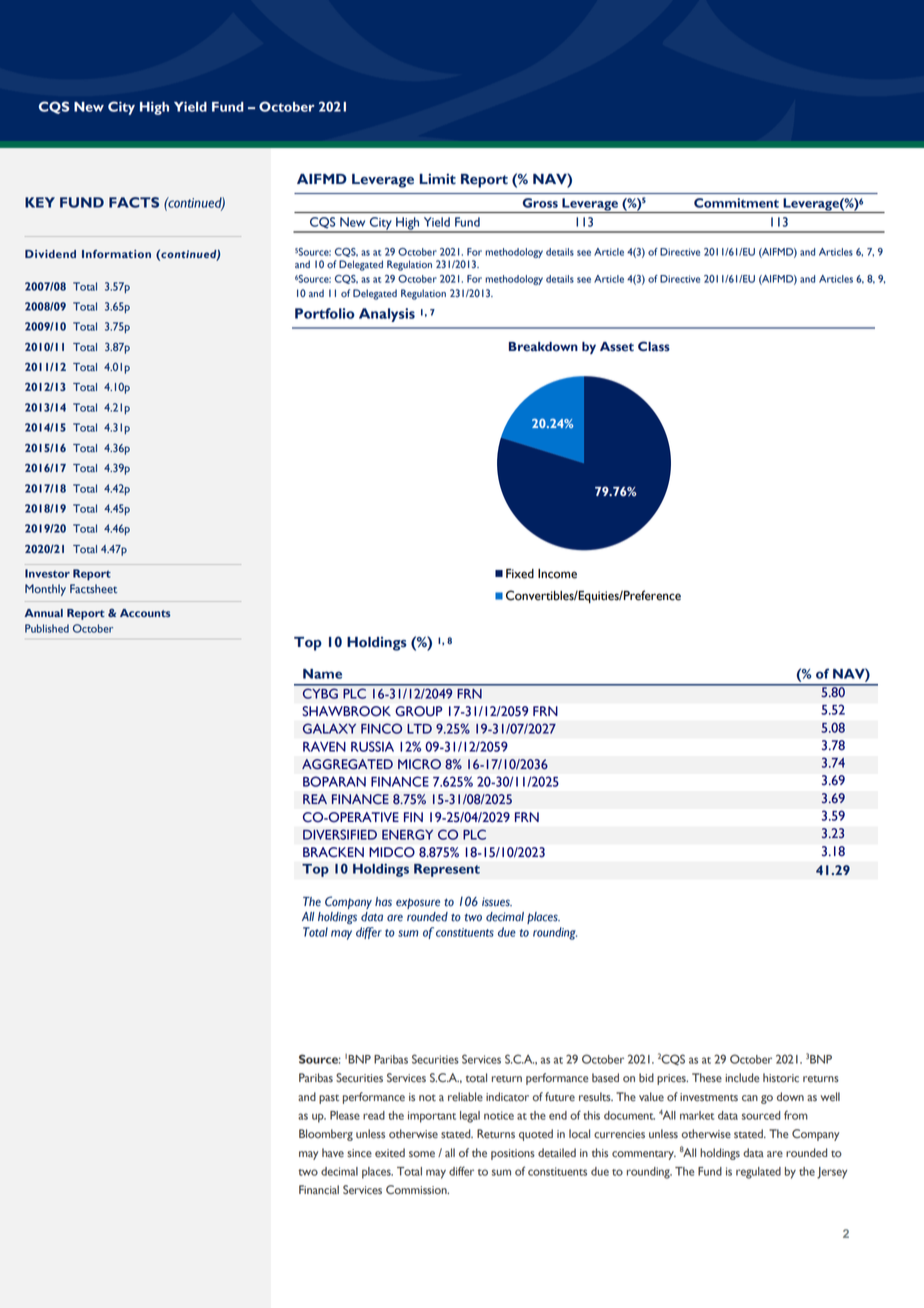  Describe the element at coordinates (319, 1190) in the image. I see `Financial` at that location.
